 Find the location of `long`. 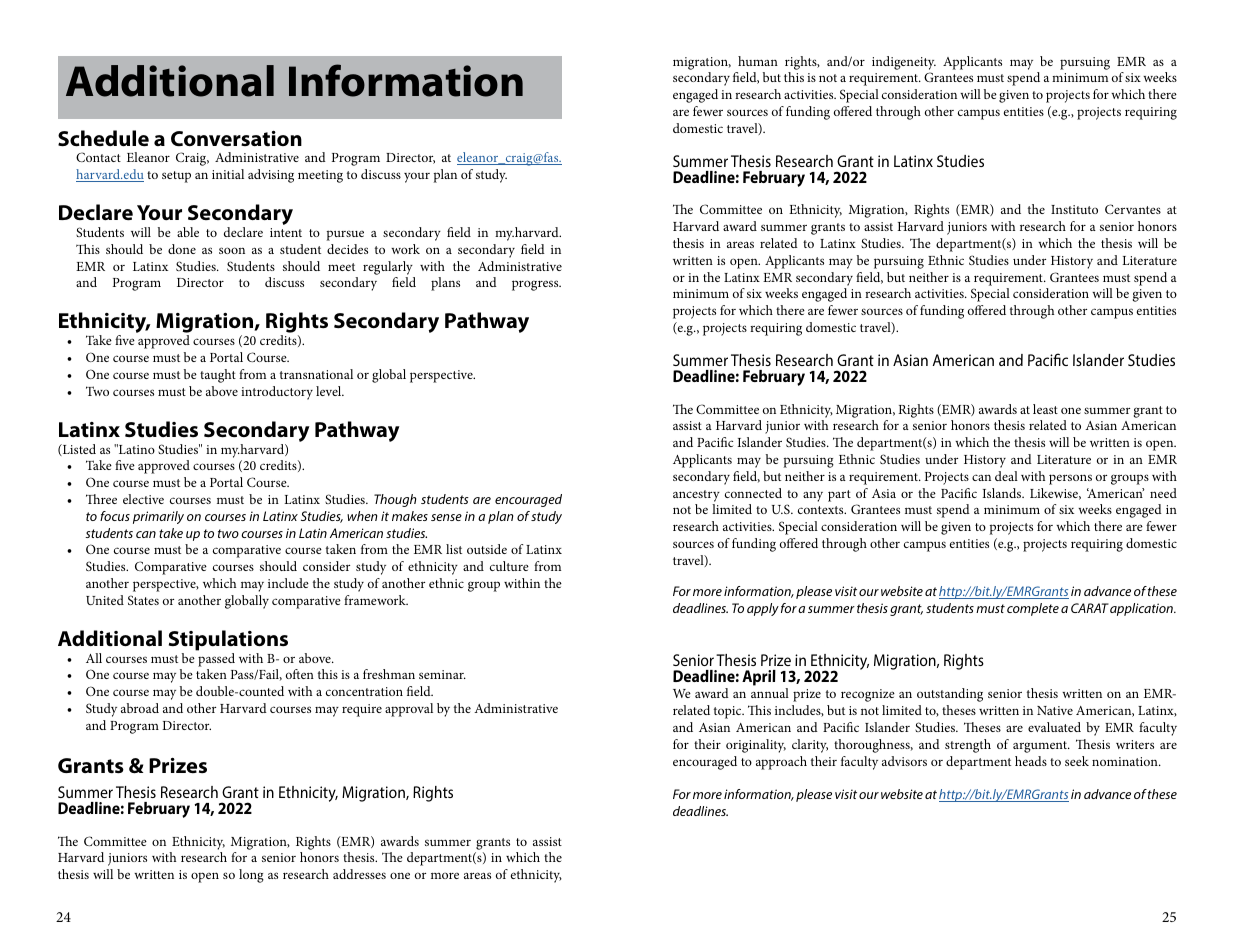

long is located at coordinates (251, 876).
